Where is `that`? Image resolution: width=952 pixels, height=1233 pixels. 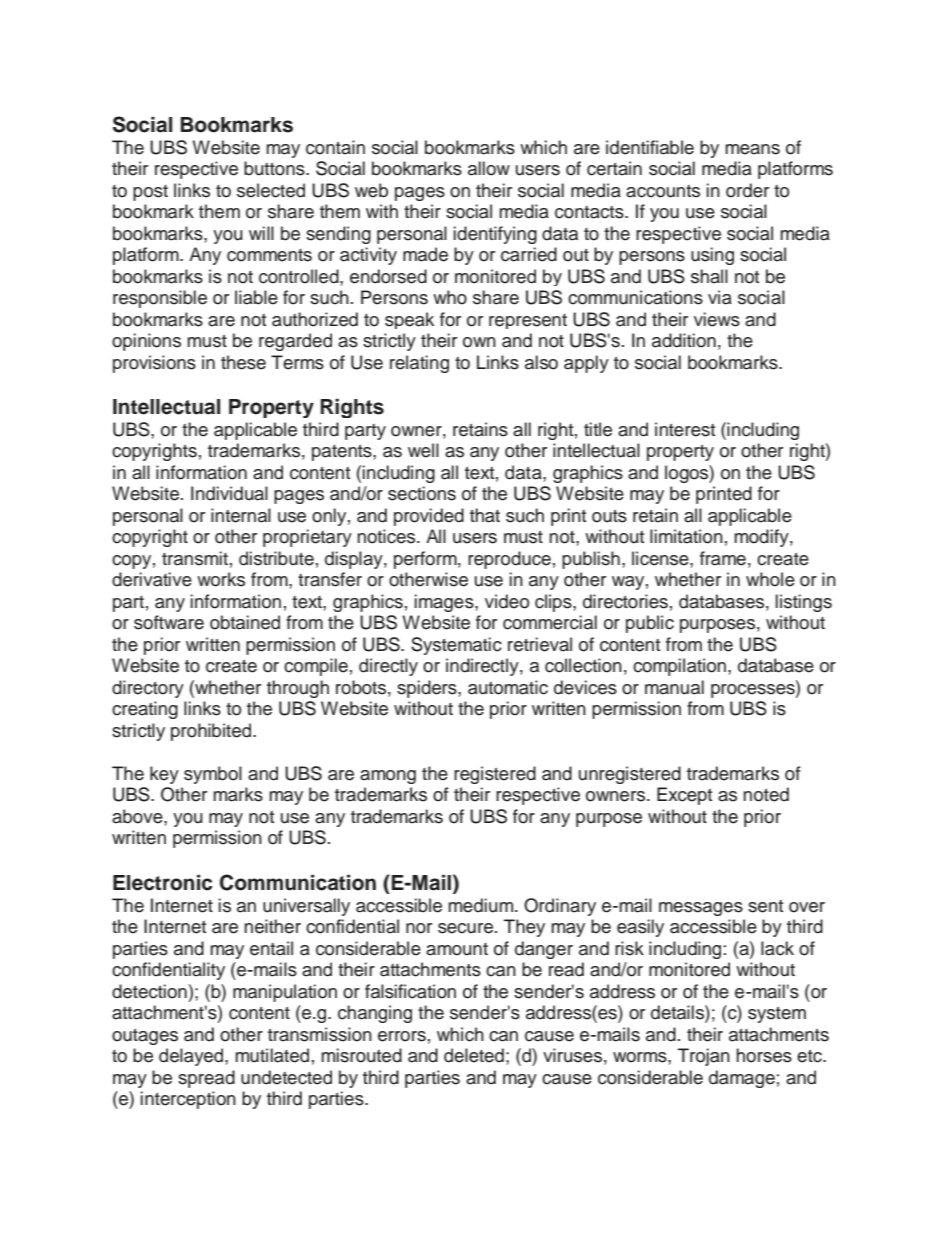 that is located at coordinates (485, 515).
